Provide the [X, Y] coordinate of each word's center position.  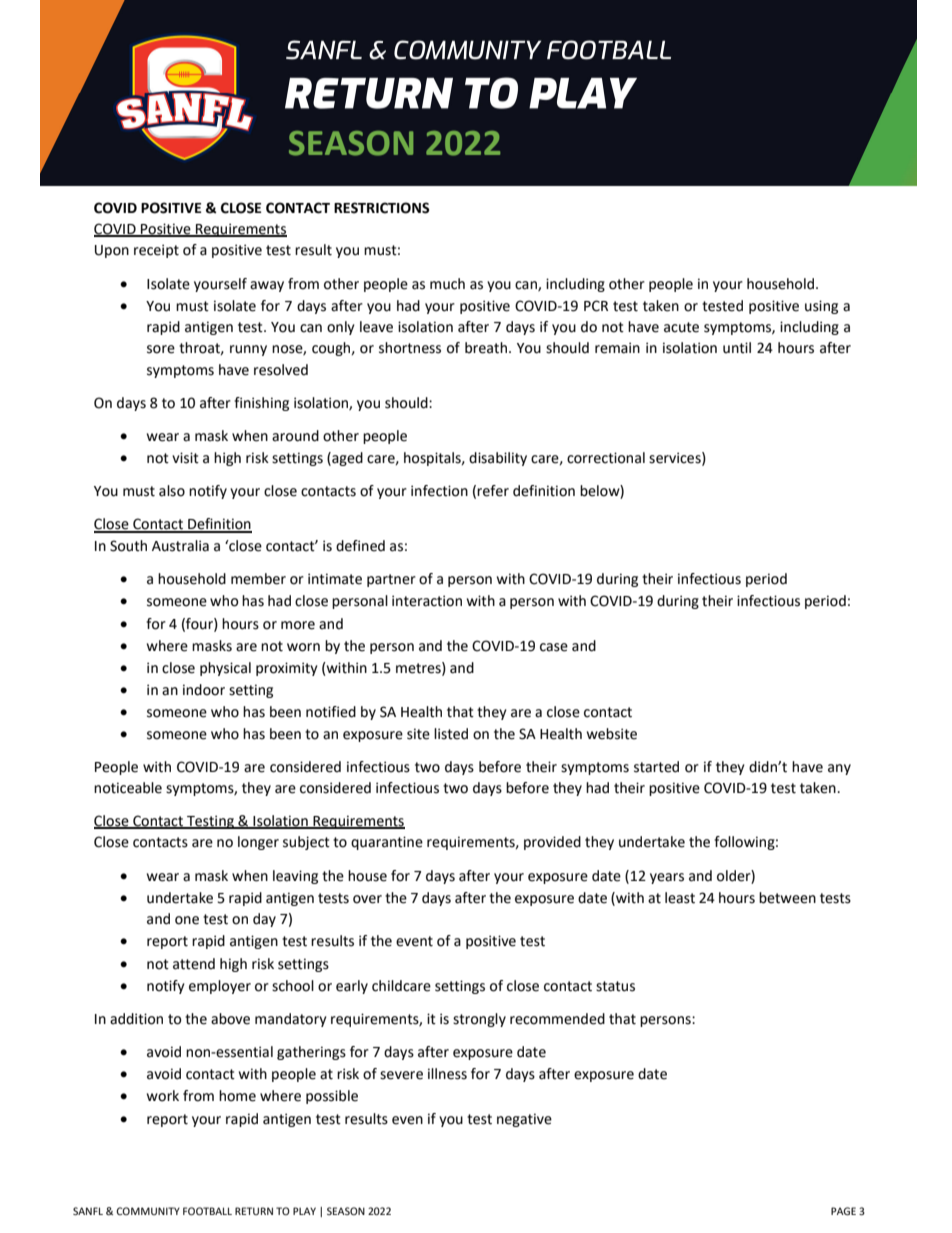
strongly [479, 1020]
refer [493, 491]
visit [185, 458]
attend [194, 964]
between [787, 898]
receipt [156, 251]
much [447, 284]
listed [451, 734]
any [839, 769]
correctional [606, 458]
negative [524, 1120]
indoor [204, 690]
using [821, 307]
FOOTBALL [207, 1211]
